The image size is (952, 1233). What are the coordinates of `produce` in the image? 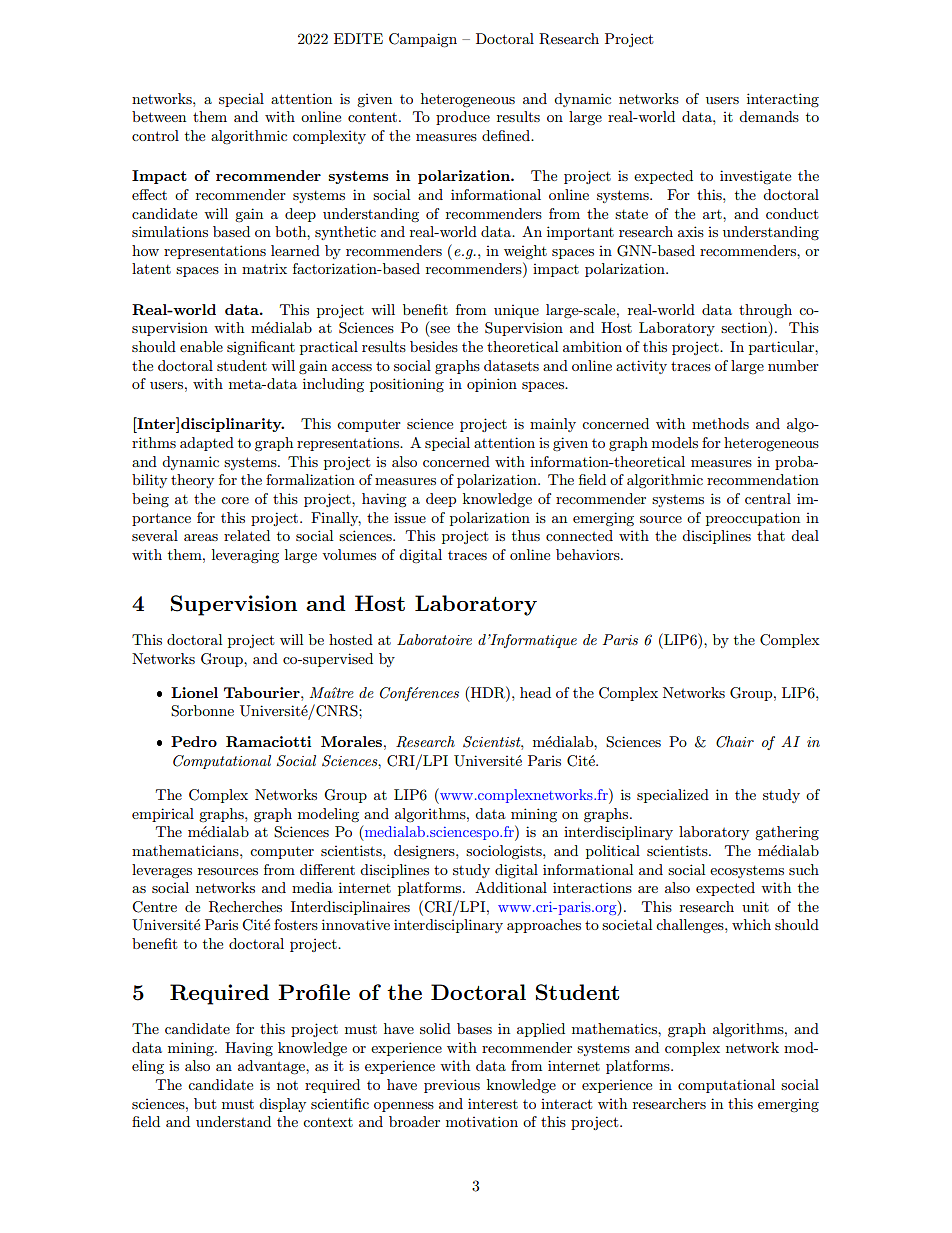 It's located at (463, 118).
